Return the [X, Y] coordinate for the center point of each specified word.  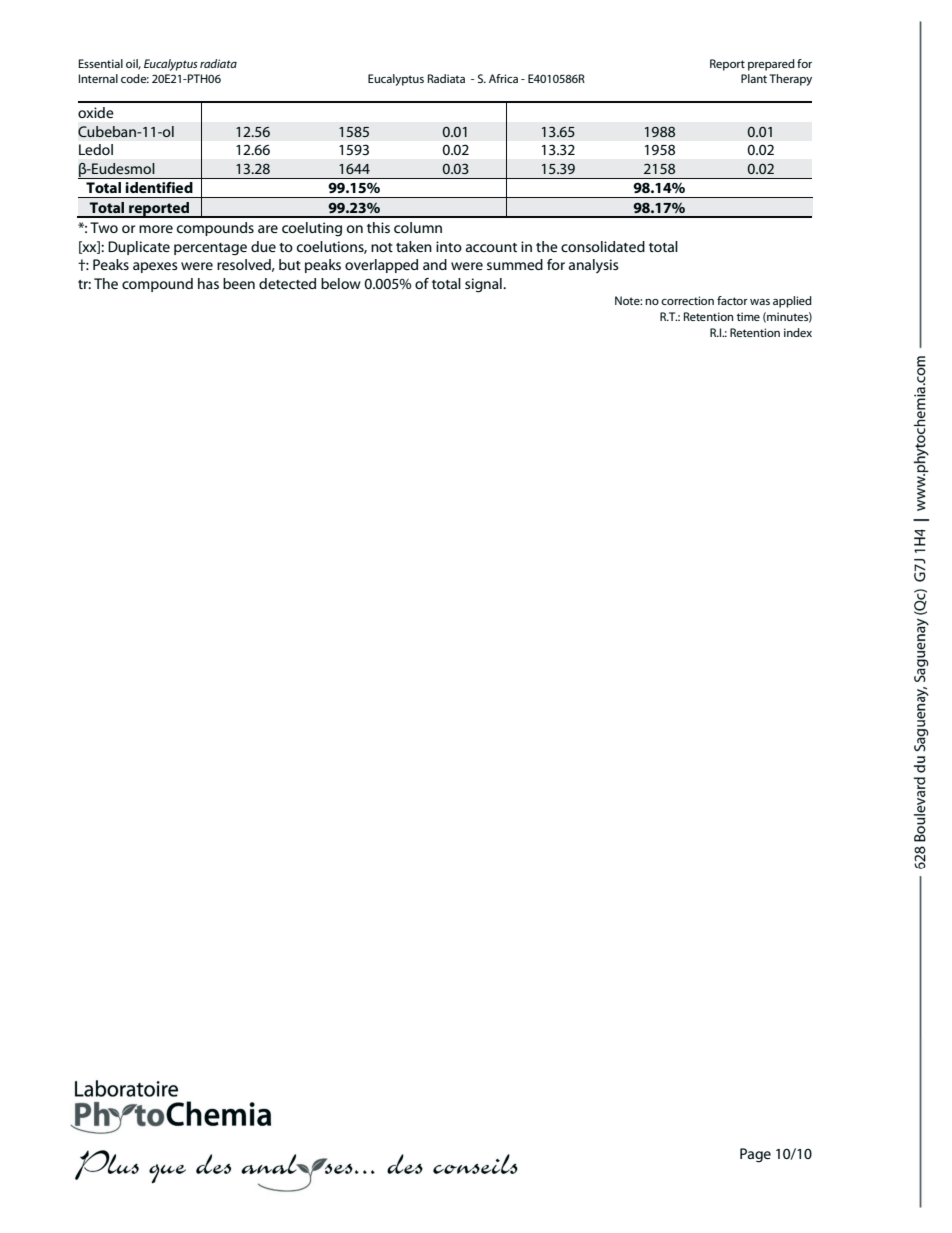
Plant [754, 78]
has [208, 283]
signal [484, 285]
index [798, 332]
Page [755, 1155]
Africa [503, 78]
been [239, 283]
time [748, 316]
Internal [98, 78]
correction [687, 300]
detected [287, 283]
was [760, 302]
